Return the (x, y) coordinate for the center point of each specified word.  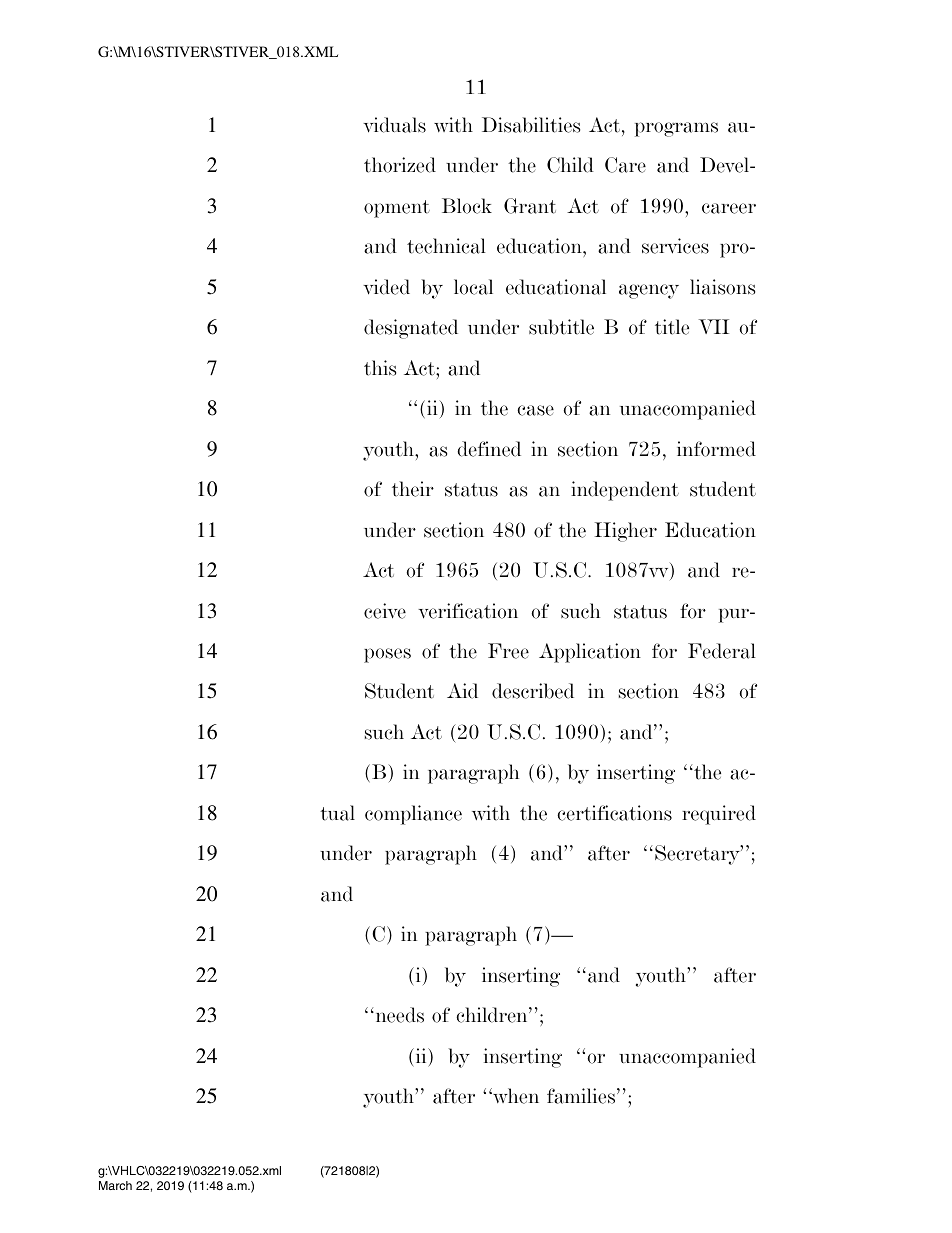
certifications (614, 813)
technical (446, 246)
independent (625, 491)
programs (676, 129)
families (582, 1096)
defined (489, 449)
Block (467, 206)
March (115, 1185)
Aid (462, 691)
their (413, 489)
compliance (413, 815)
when (515, 1096)
